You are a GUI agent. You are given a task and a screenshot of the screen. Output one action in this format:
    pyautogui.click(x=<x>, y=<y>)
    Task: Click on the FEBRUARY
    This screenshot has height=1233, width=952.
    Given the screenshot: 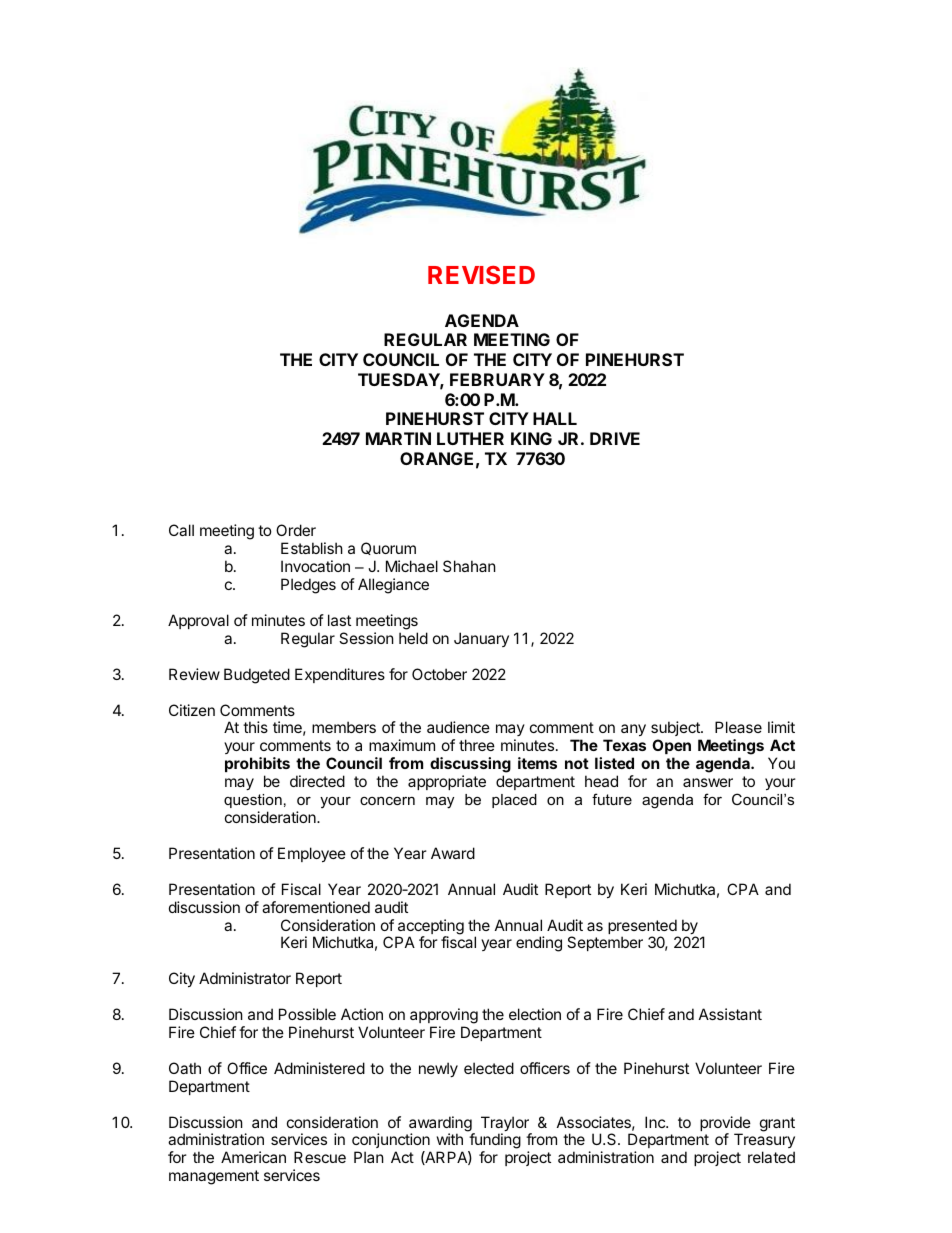 What is the action you would take?
    pyautogui.click(x=497, y=379)
